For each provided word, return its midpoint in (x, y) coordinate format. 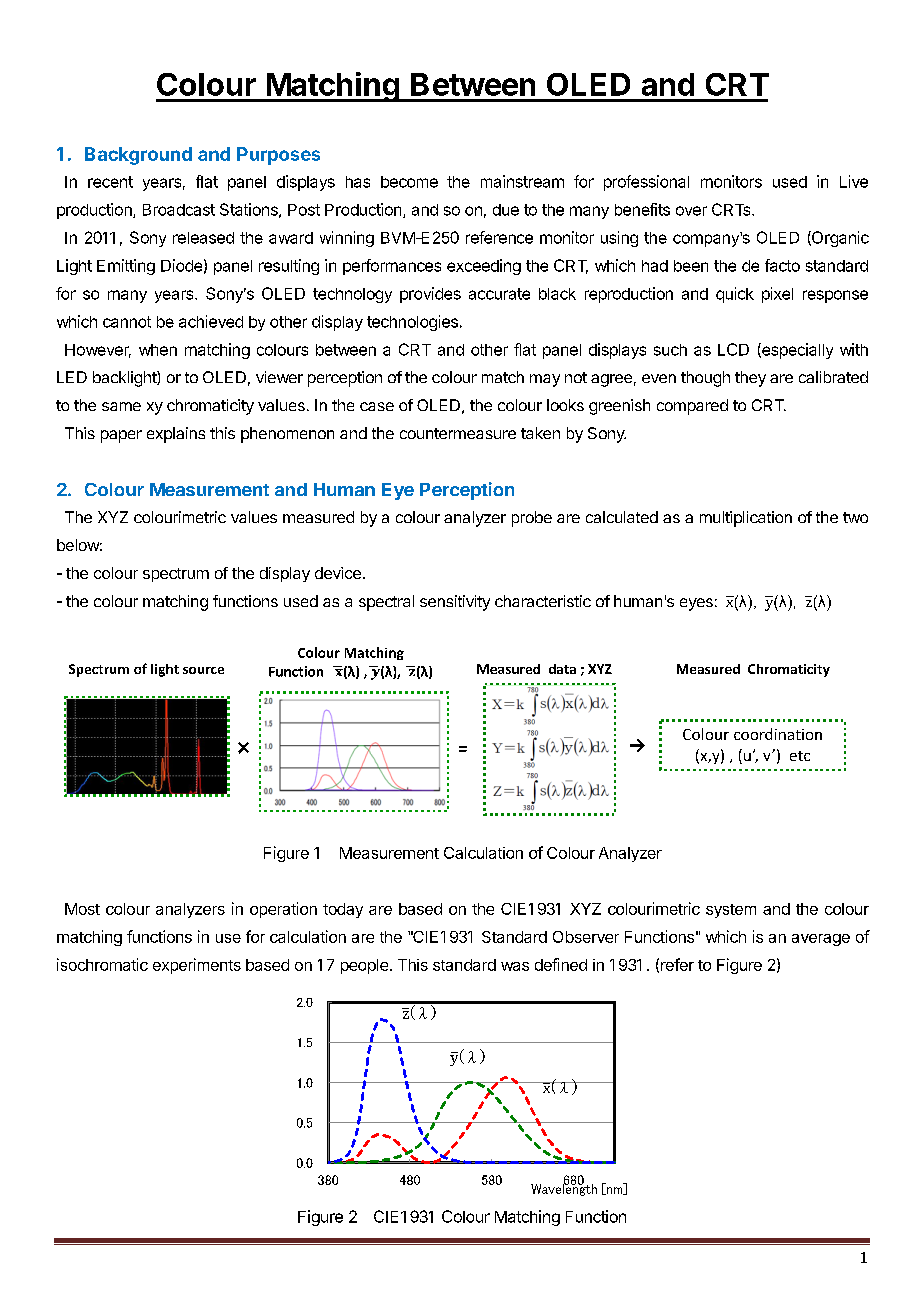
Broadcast (179, 210)
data (562, 669)
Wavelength (564, 1189)
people (364, 966)
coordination (778, 734)
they (750, 379)
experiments (197, 966)
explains (176, 435)
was (515, 966)
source (203, 670)
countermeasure (458, 433)
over (691, 211)
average (821, 940)
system (731, 911)
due (506, 210)
